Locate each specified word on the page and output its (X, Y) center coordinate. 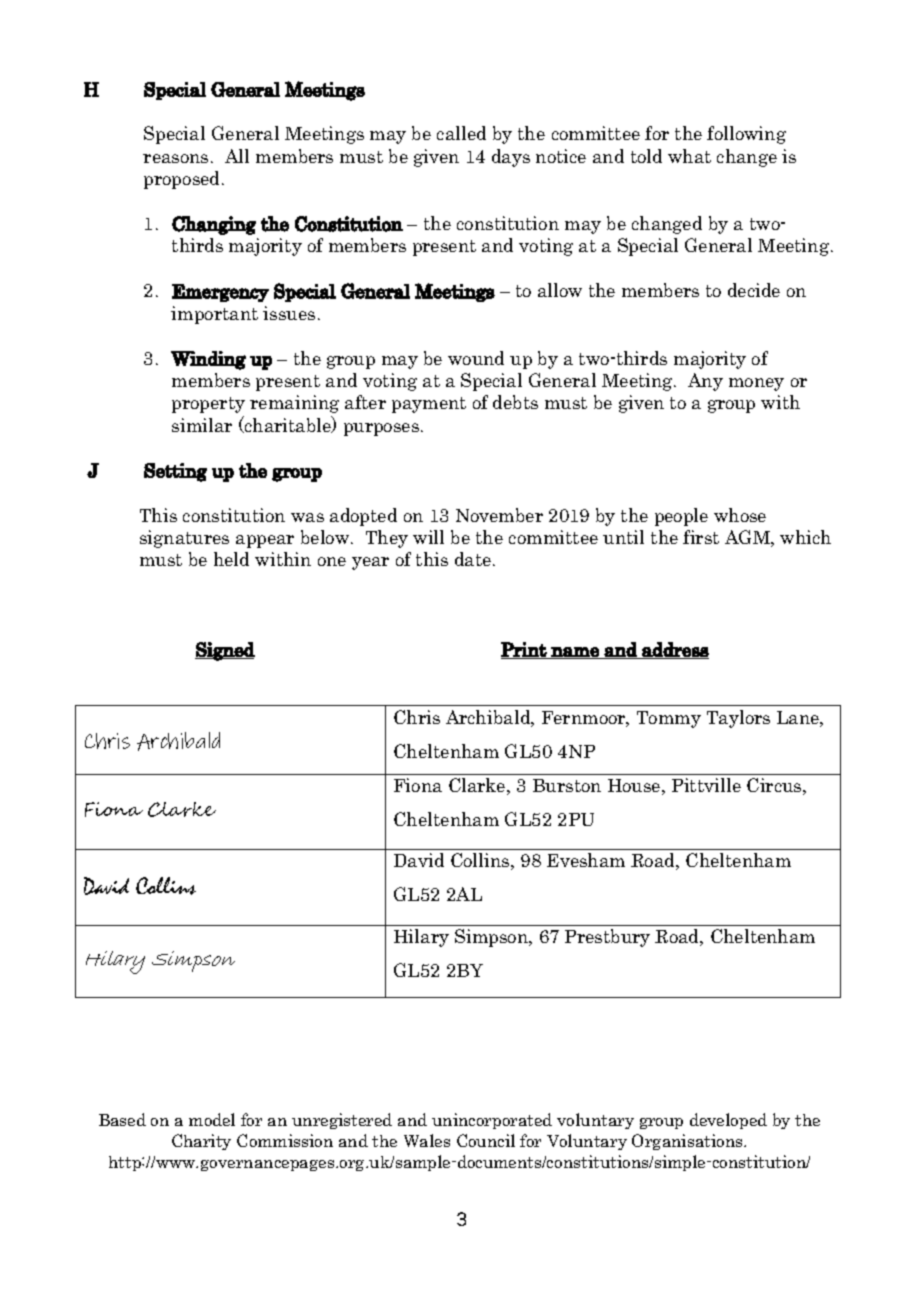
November (499, 515)
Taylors (738, 719)
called (461, 133)
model (212, 1119)
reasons (175, 158)
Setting (175, 472)
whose (740, 515)
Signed (225, 651)
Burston (567, 785)
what (689, 156)
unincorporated (492, 1121)
